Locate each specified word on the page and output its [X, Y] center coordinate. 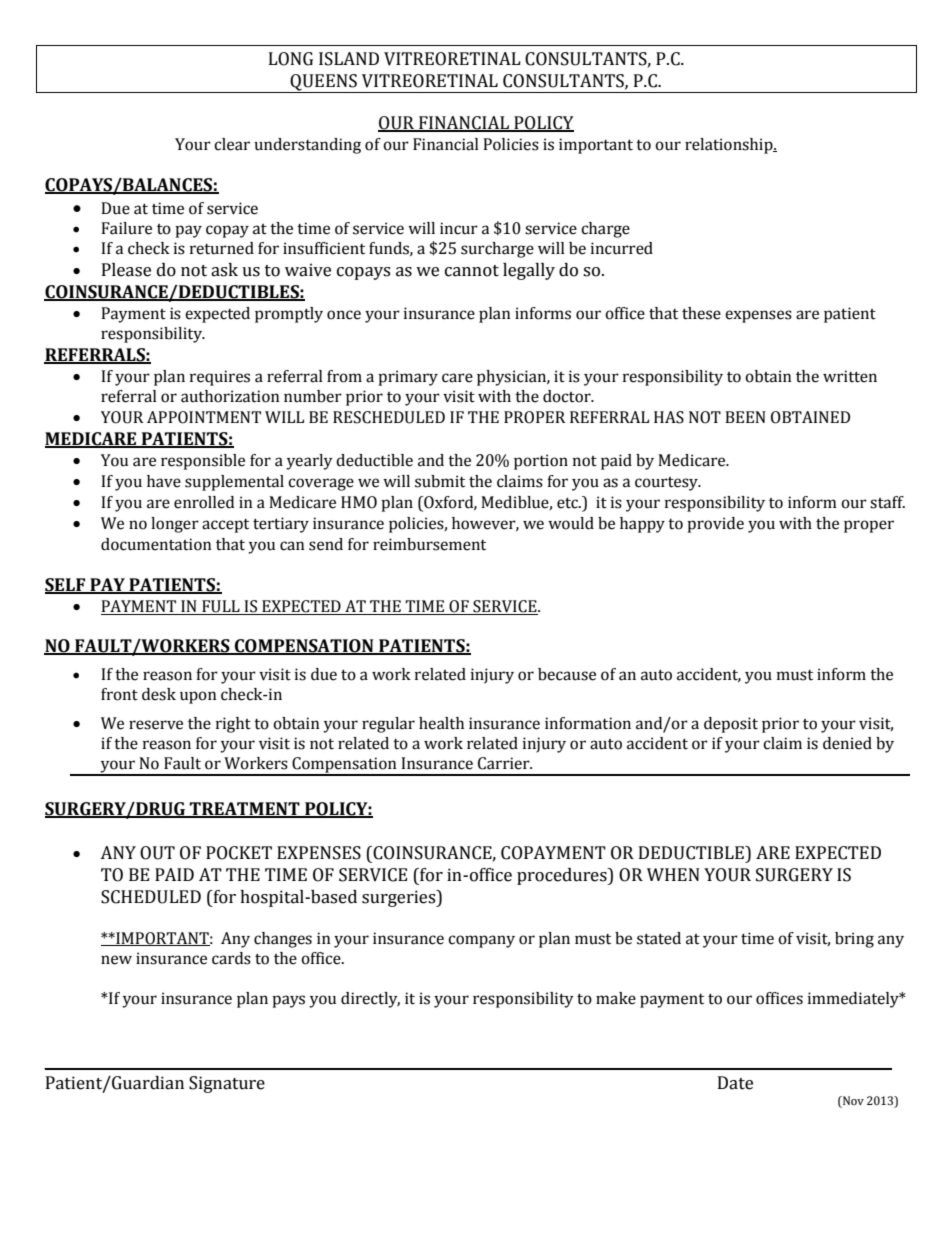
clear [232, 144]
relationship [730, 146]
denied [847, 743]
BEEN [745, 417]
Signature [227, 1084]
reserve [156, 725]
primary [408, 378]
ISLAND [349, 59]
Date [735, 1083]
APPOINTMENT [204, 417]
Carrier [505, 763]
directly [370, 1000]
